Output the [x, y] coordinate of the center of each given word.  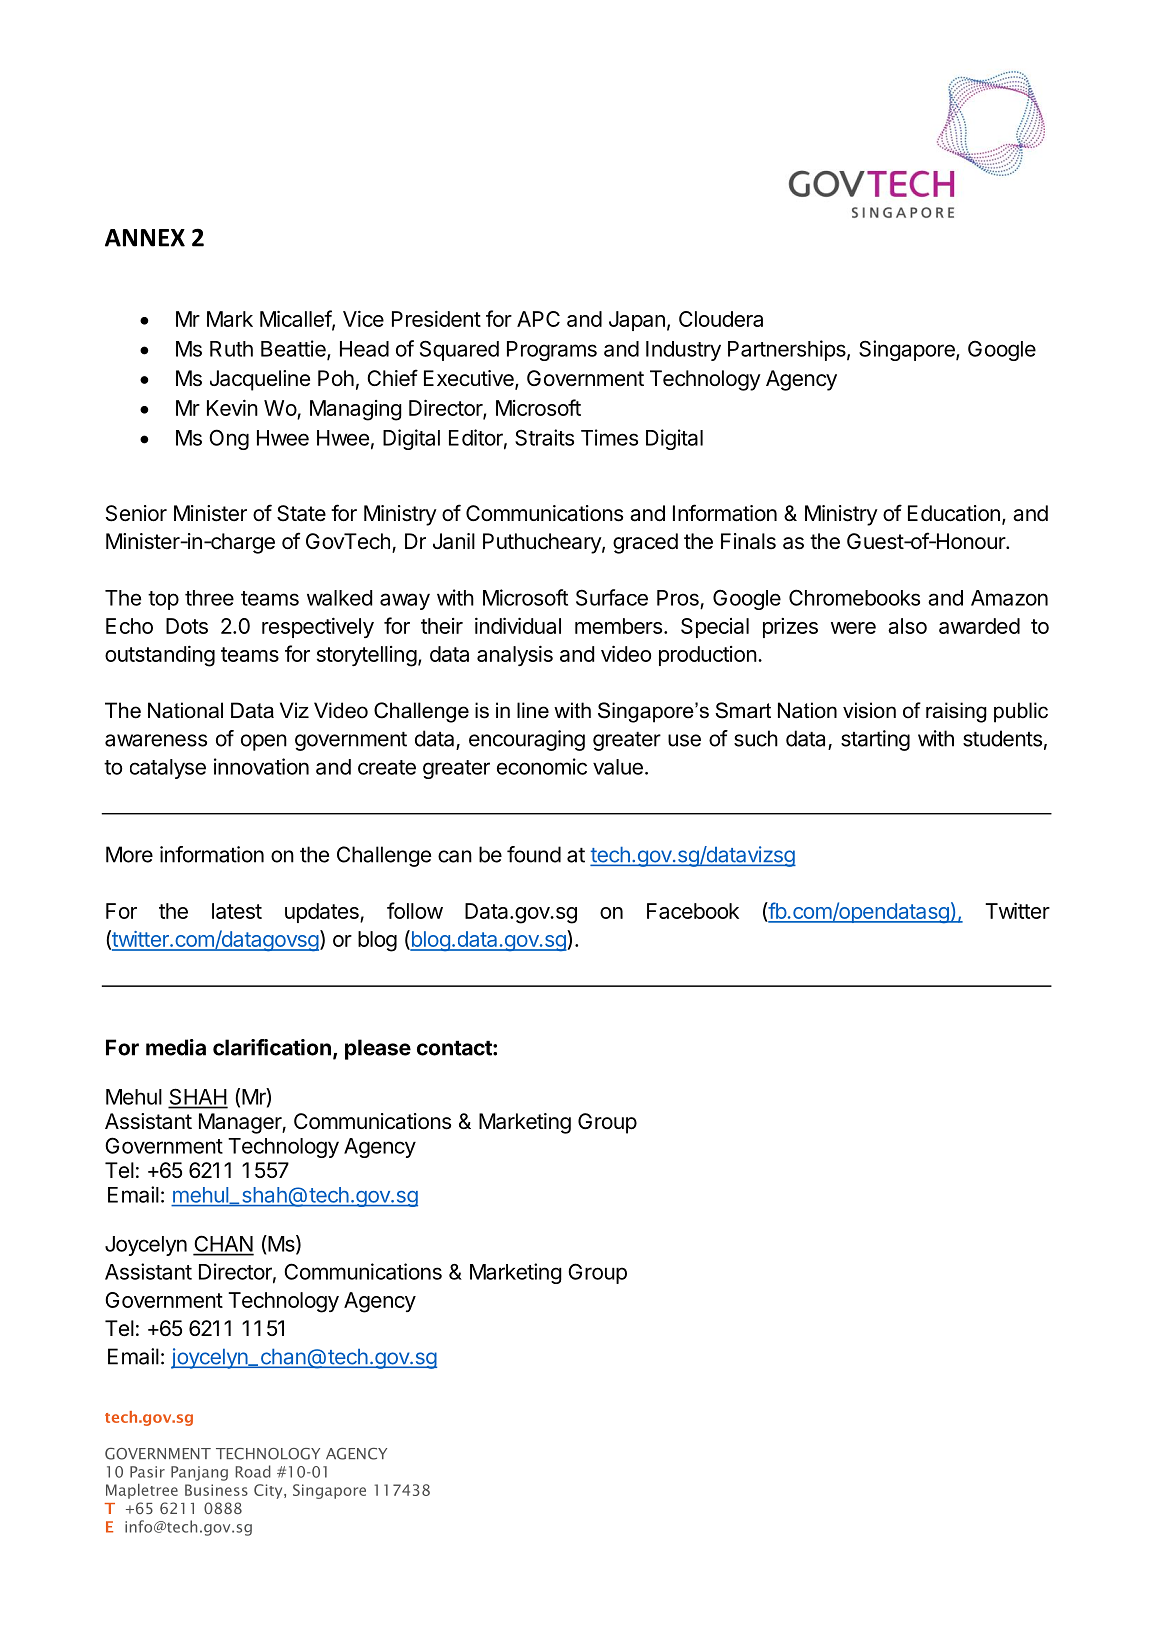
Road [253, 1471]
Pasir [147, 1472]
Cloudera [721, 319]
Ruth [231, 349]
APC [538, 319]
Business [216, 1490]
